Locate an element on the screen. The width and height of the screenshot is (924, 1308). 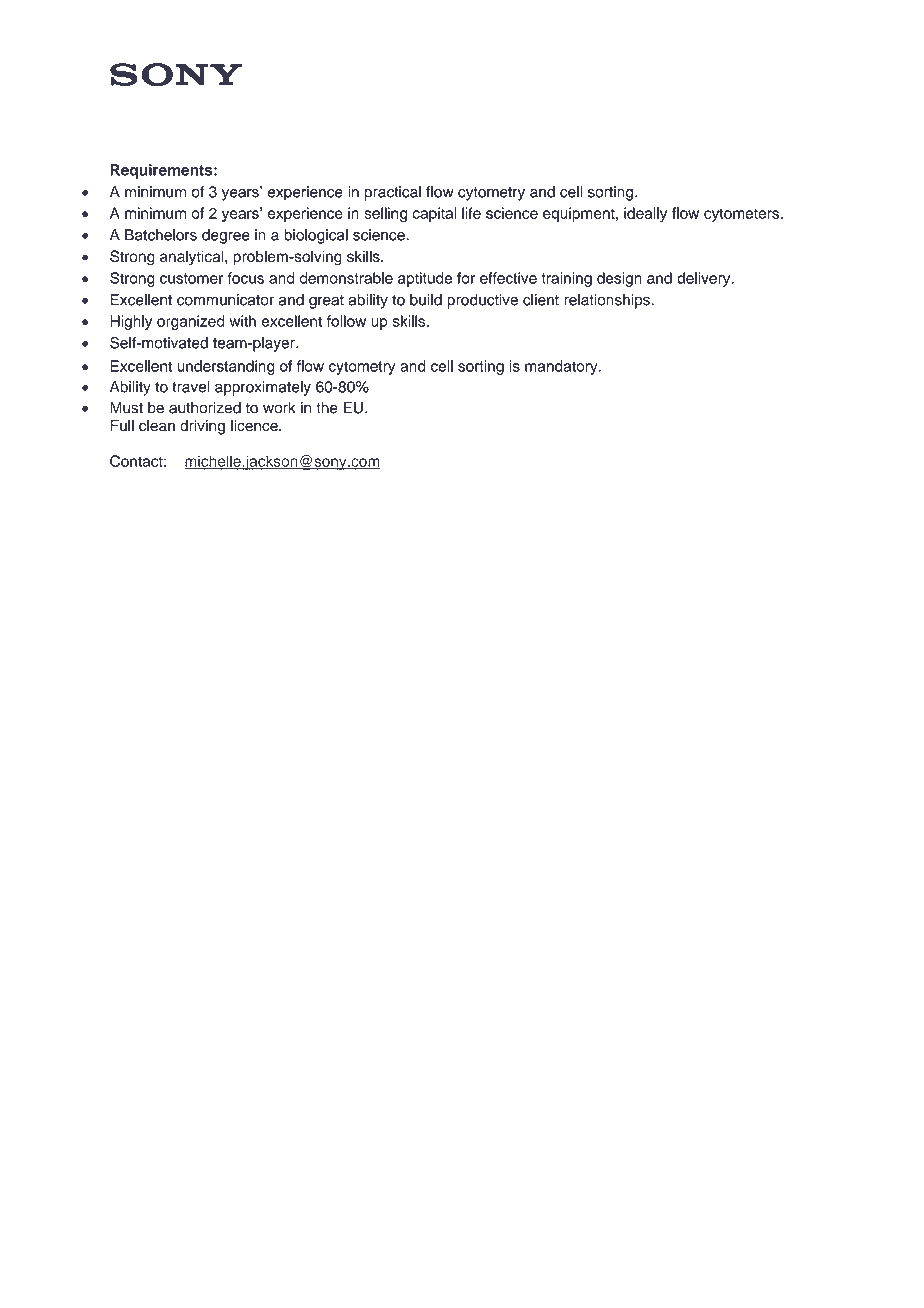
degree is located at coordinates (226, 236).
